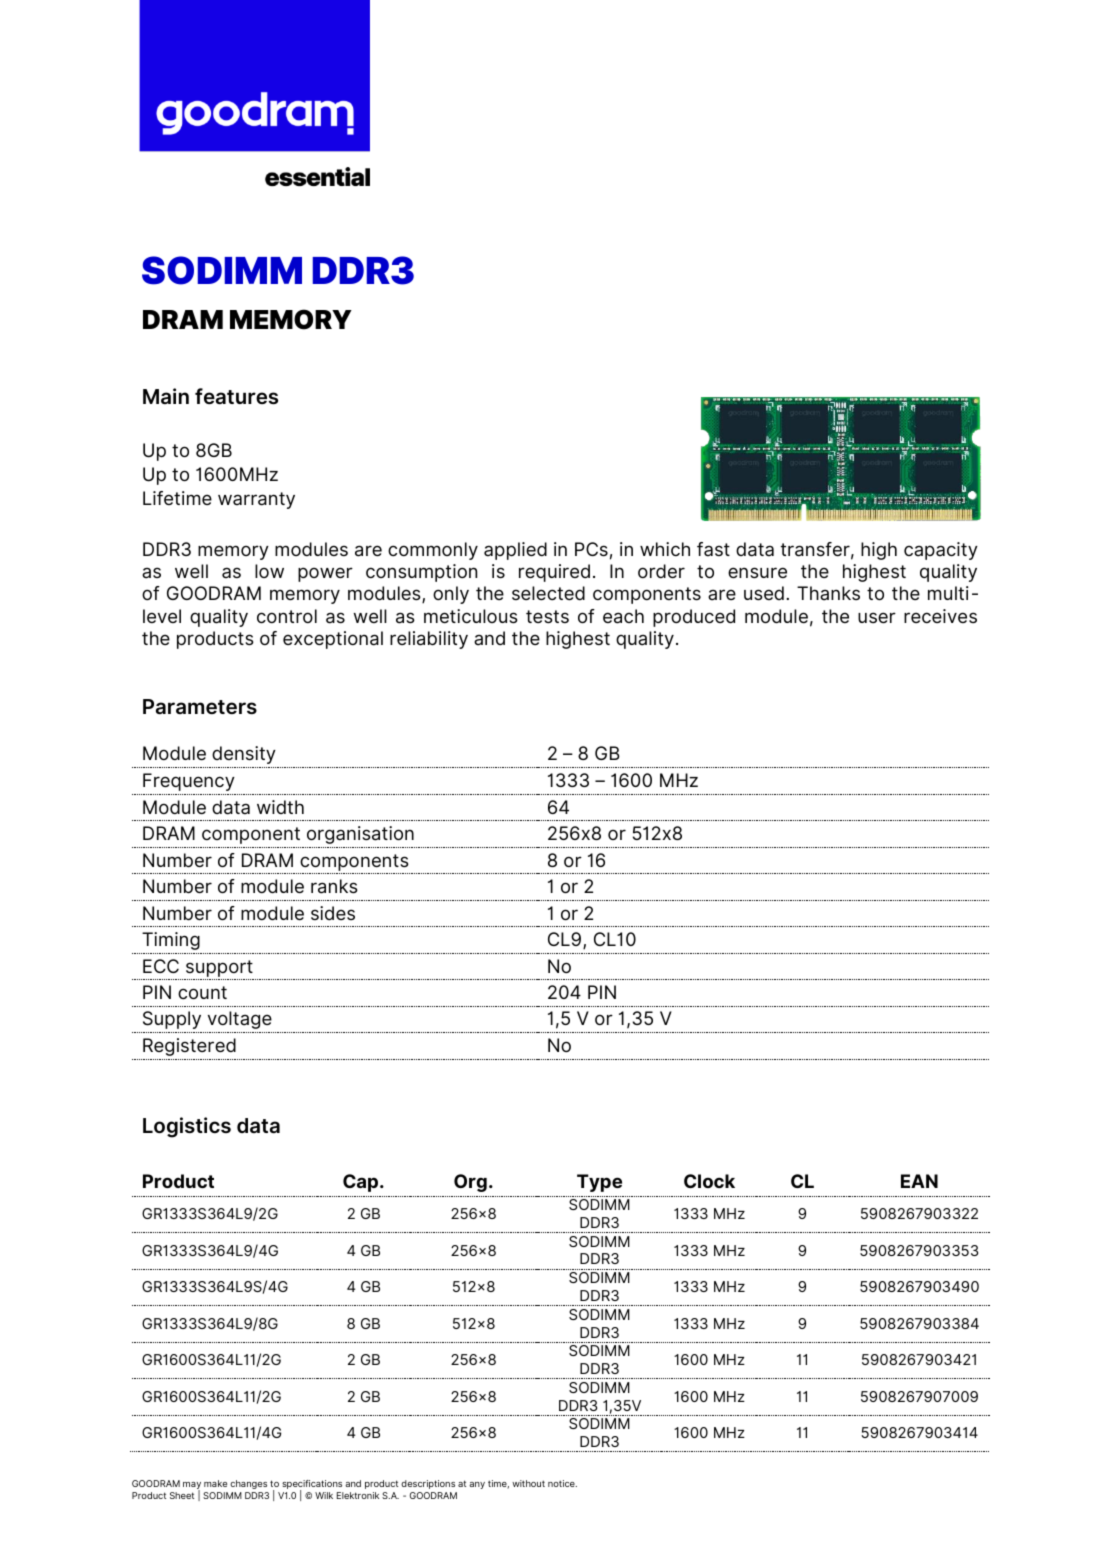 Image resolution: width=1108 pixels, height=1567 pixels. Describe the element at coordinates (562, 1483) in the screenshot. I see `notice` at that location.
